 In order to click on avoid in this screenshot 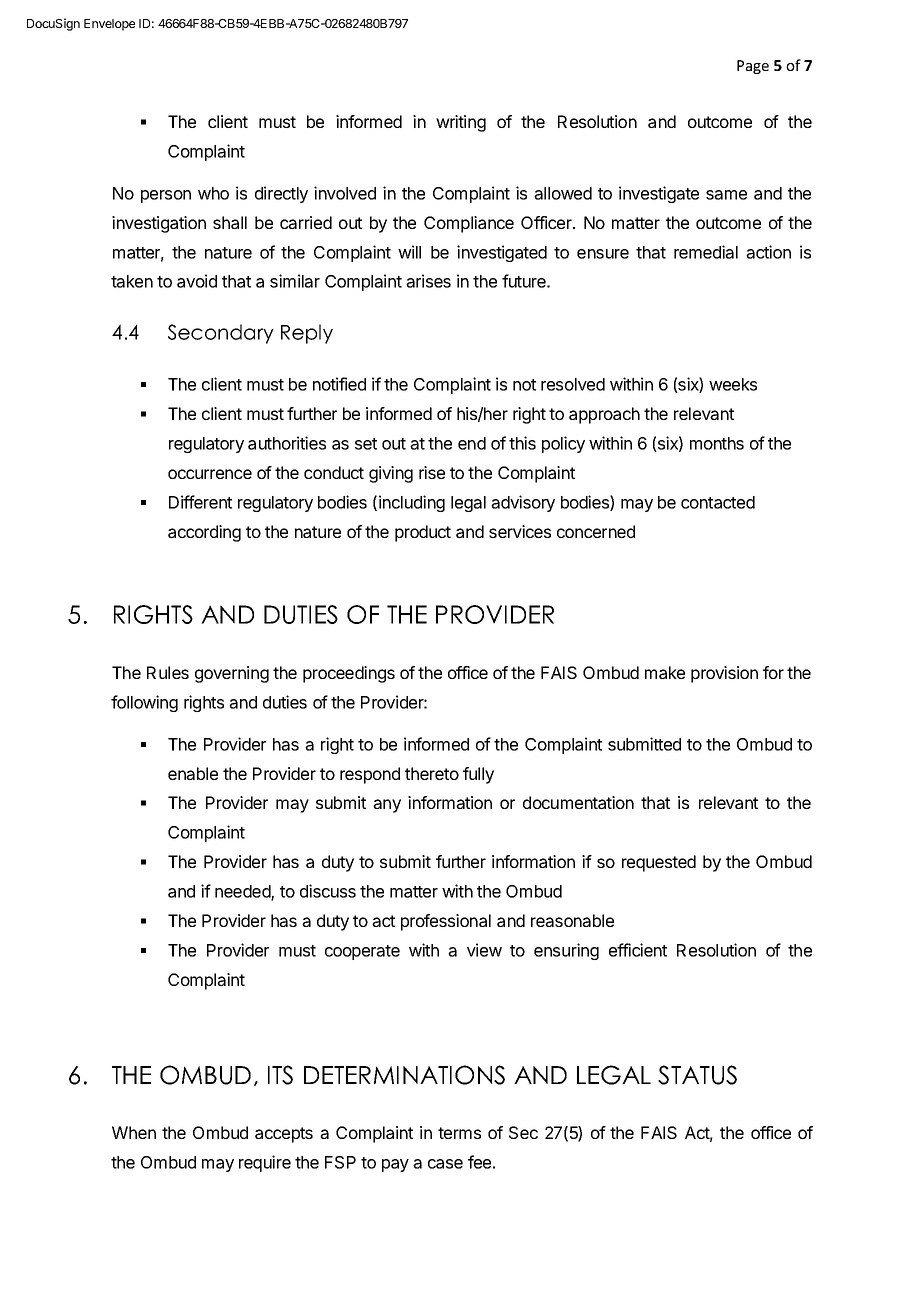, I will do `click(197, 281)`.
